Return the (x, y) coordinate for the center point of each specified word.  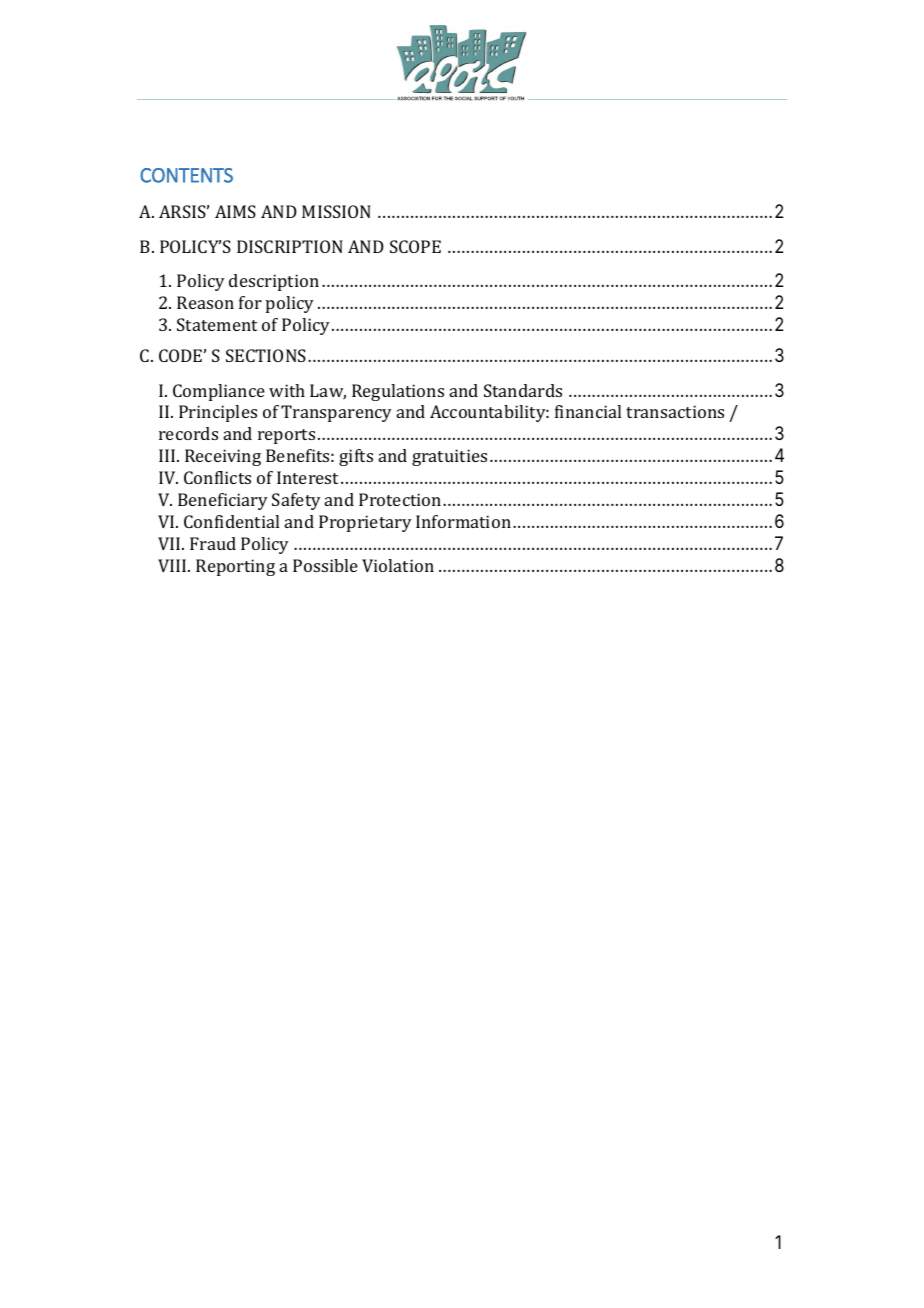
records (188, 433)
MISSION (336, 211)
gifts (356, 457)
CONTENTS (186, 175)
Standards (523, 390)
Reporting (235, 567)
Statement (217, 324)
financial (588, 411)
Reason (205, 302)
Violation (398, 565)
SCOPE (415, 246)
